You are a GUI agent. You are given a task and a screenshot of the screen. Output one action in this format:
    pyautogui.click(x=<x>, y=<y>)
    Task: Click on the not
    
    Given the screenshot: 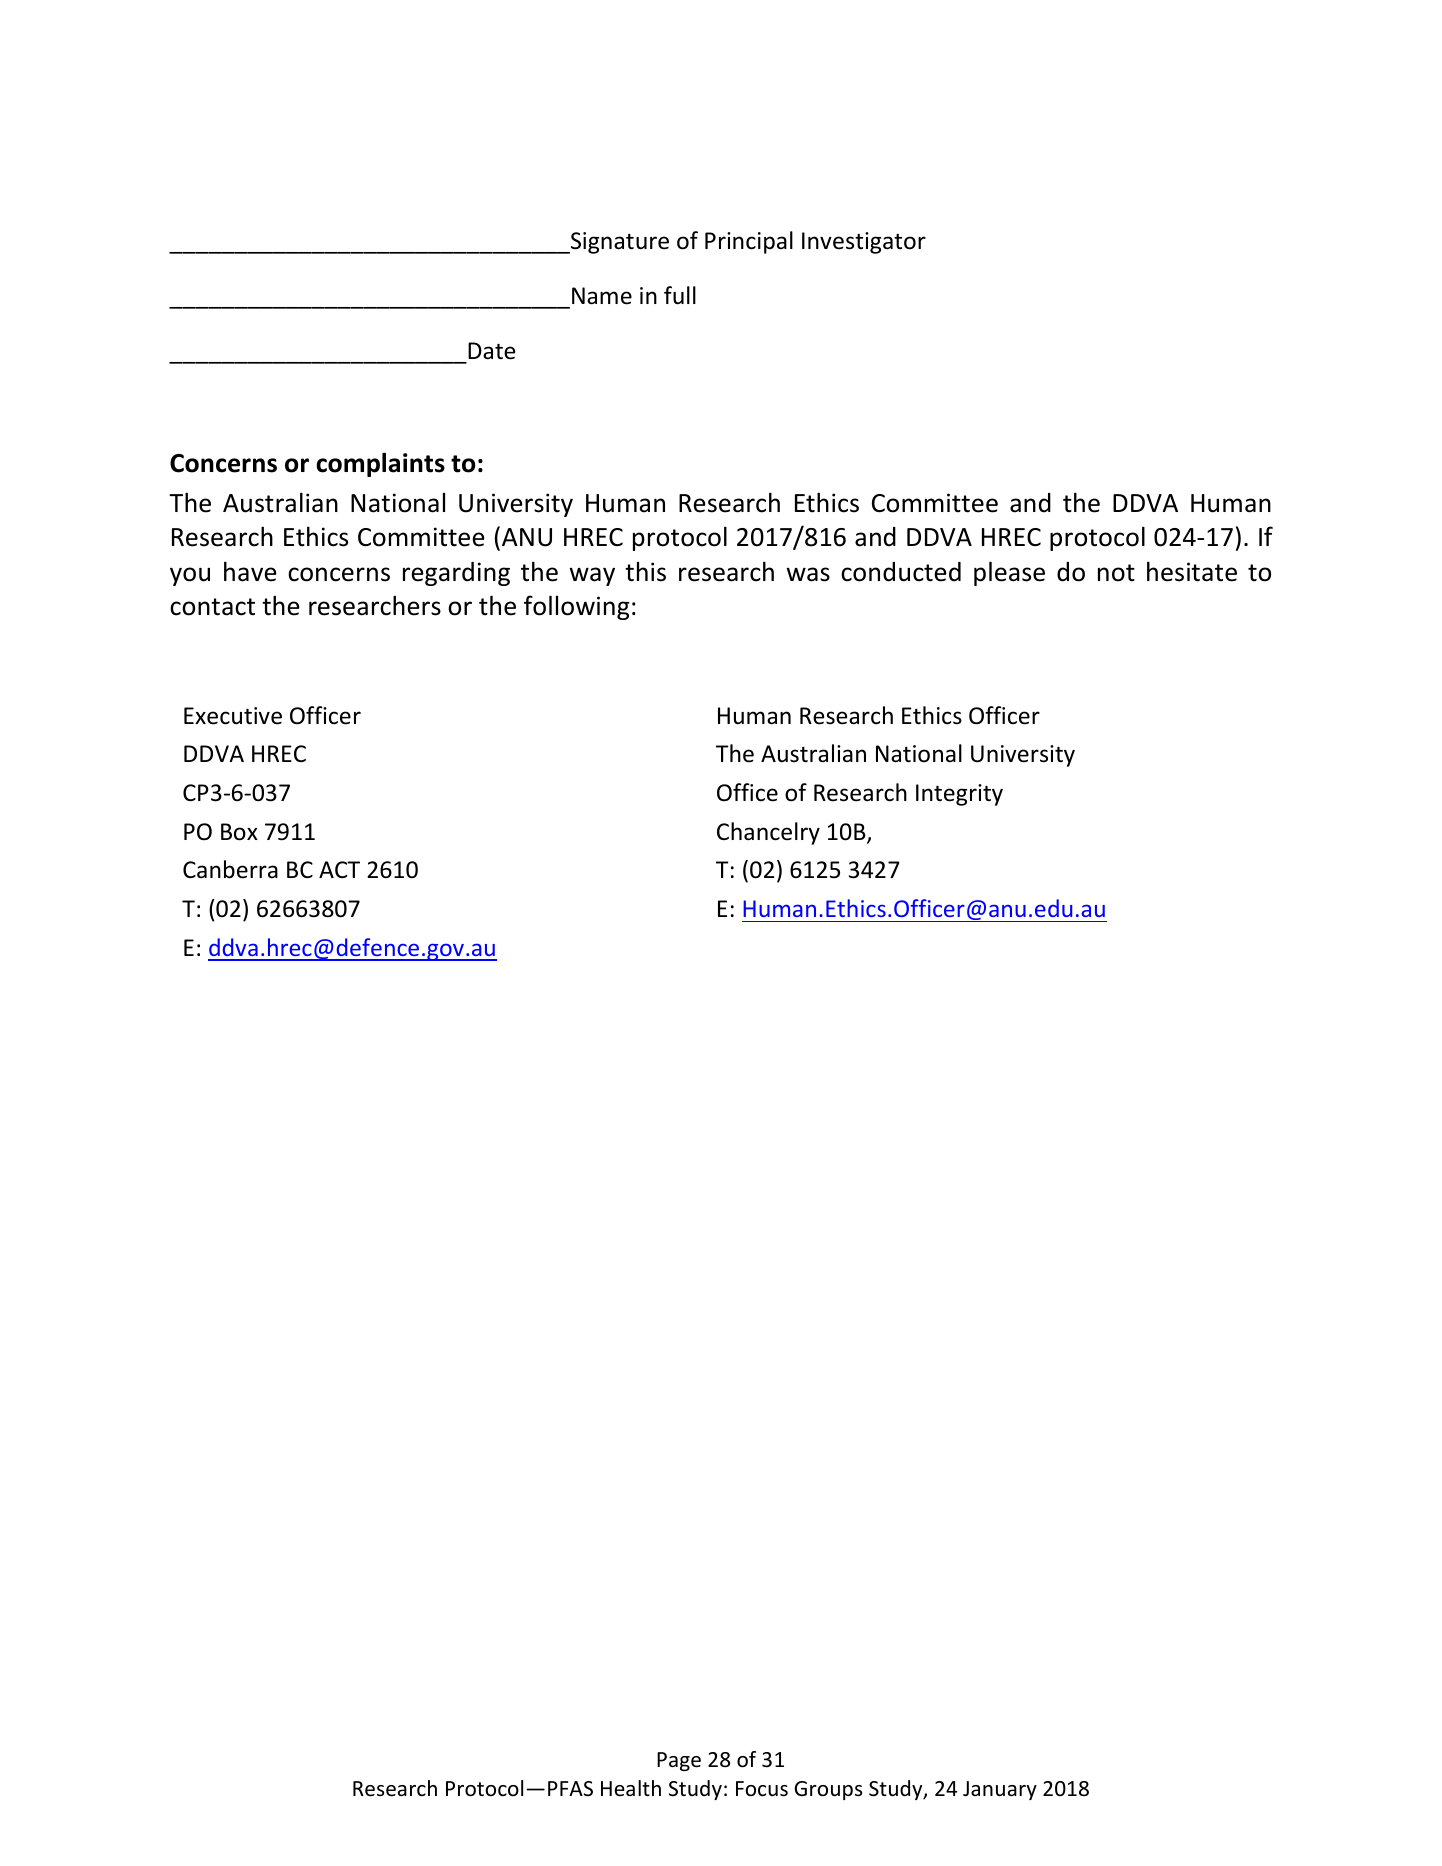 What is the action you would take?
    pyautogui.click(x=1116, y=573)
